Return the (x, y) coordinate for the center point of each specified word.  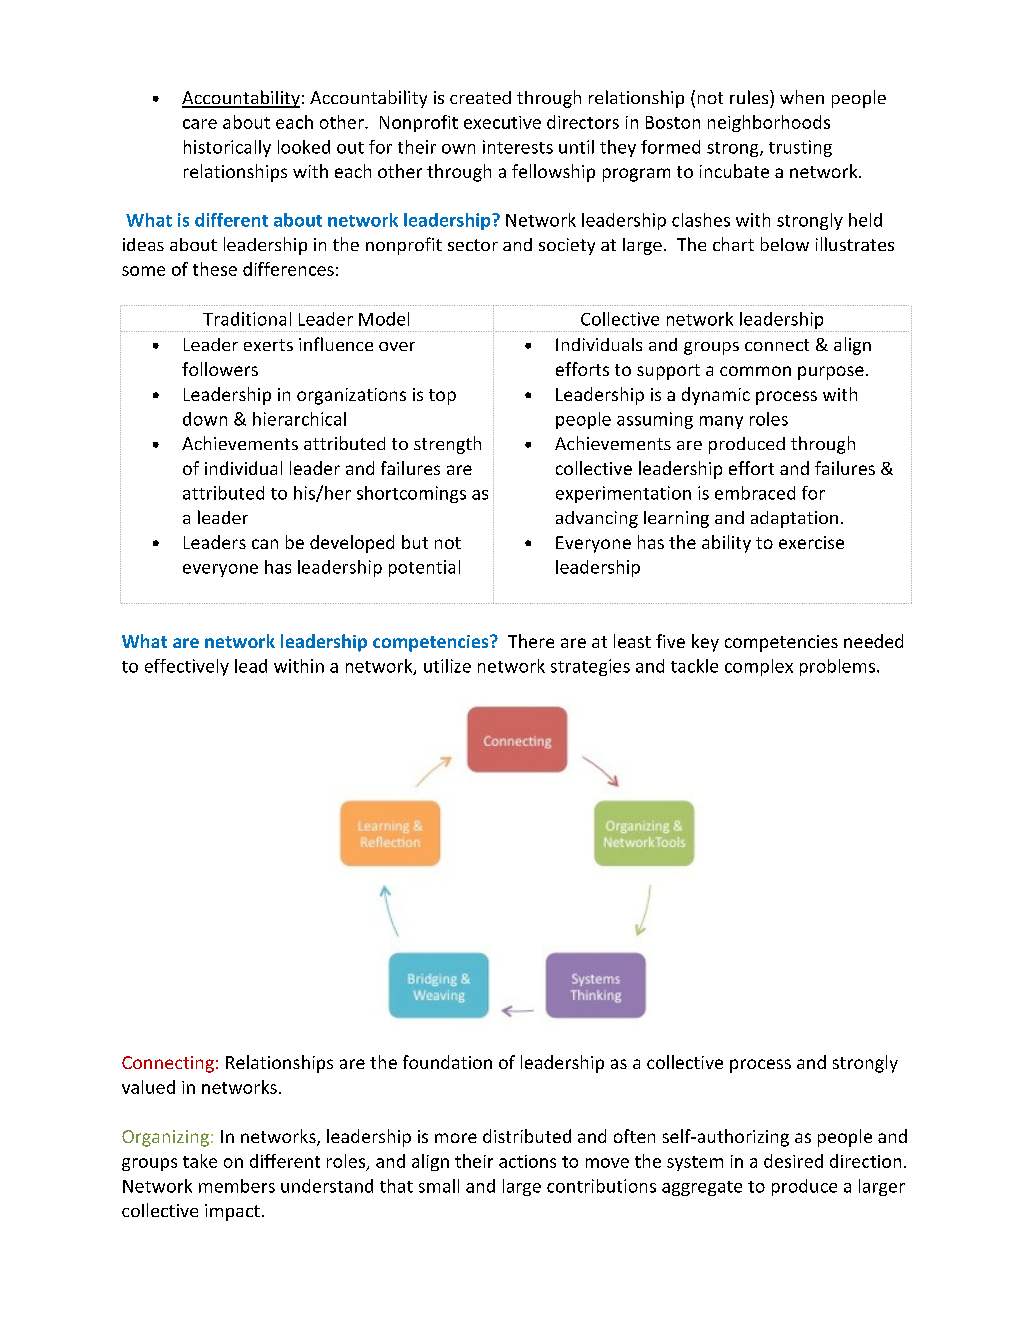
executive (502, 122)
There (531, 641)
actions (527, 1161)
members (237, 1186)
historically (227, 148)
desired (793, 1161)
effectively (187, 667)
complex (759, 667)
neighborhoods (769, 123)
